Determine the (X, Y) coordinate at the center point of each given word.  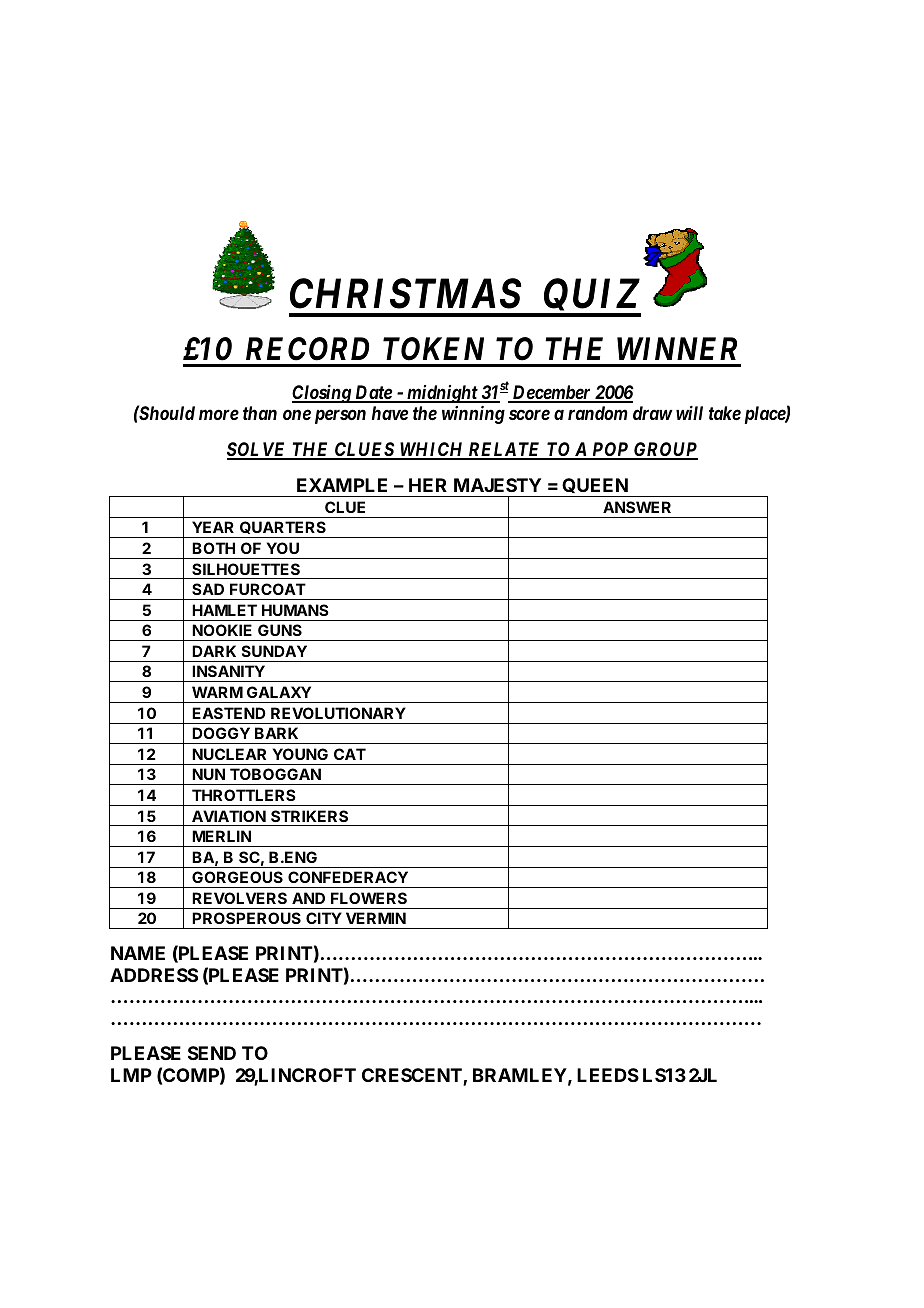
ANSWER (637, 507)
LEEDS (608, 1075)
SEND (212, 1053)
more (219, 415)
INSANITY (228, 671)
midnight (442, 394)
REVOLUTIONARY (338, 713)
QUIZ (591, 298)
